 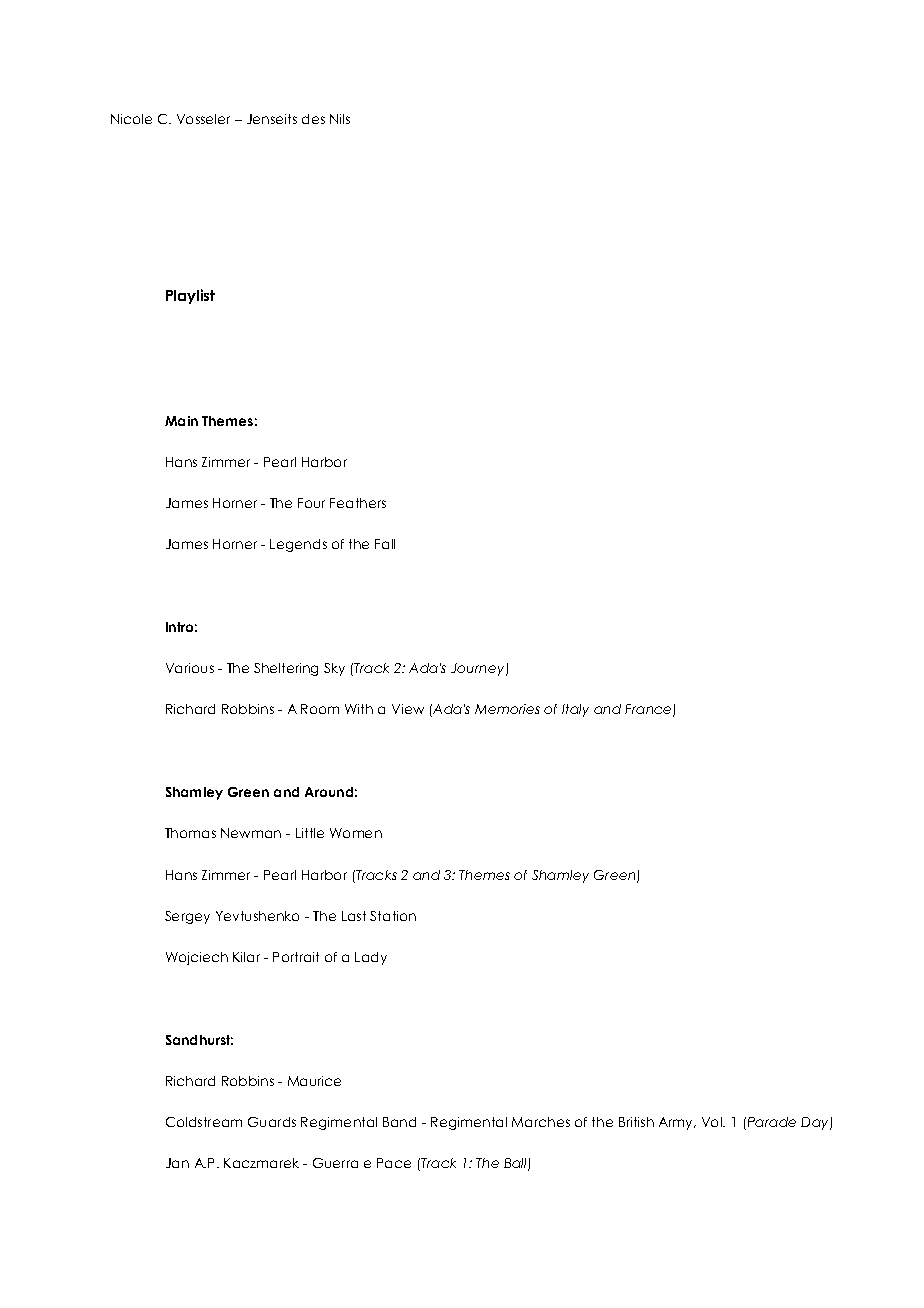 What do you see at coordinates (649, 710) in the document?
I see `France` at bounding box center [649, 710].
